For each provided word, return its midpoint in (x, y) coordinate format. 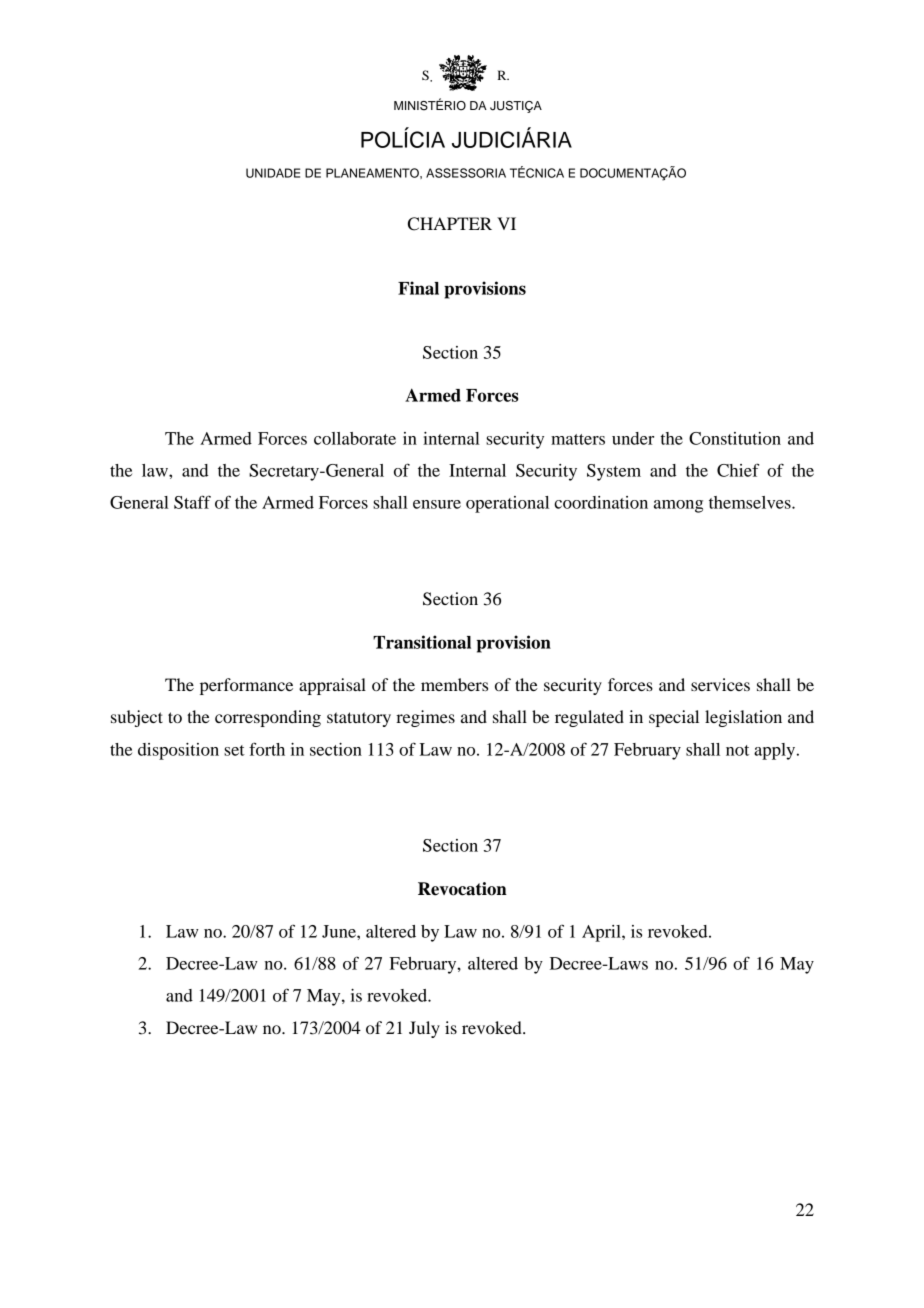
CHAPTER (450, 224)
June (340, 931)
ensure (437, 504)
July (424, 1029)
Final (418, 288)
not (737, 750)
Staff (192, 502)
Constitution (735, 438)
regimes (425, 718)
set (234, 750)
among (678, 506)
